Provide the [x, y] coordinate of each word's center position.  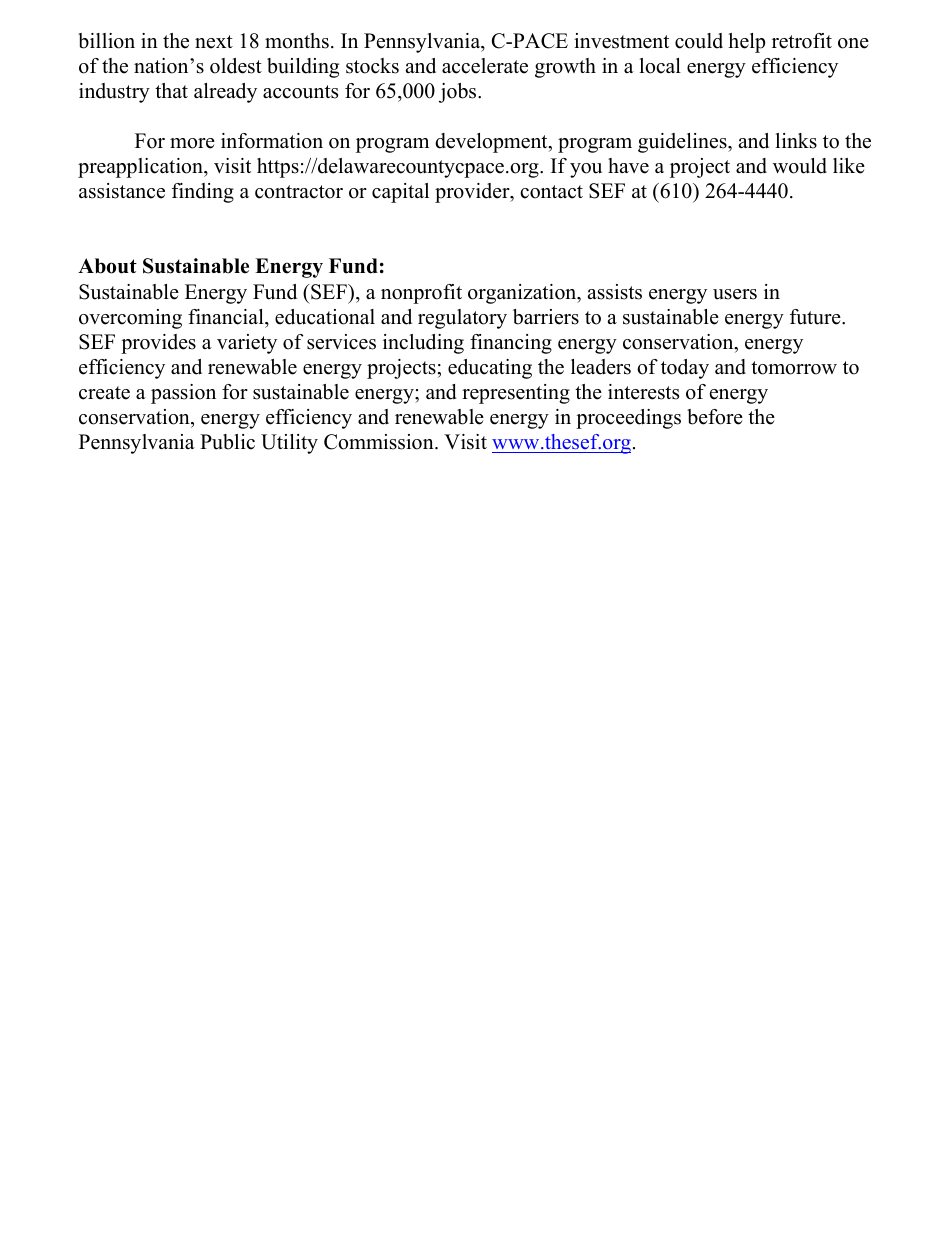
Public [227, 442]
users [735, 294]
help [747, 43]
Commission [380, 442]
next [214, 42]
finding [203, 193]
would [800, 166]
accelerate [485, 66]
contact [551, 192]
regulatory [462, 319]
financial [227, 317]
